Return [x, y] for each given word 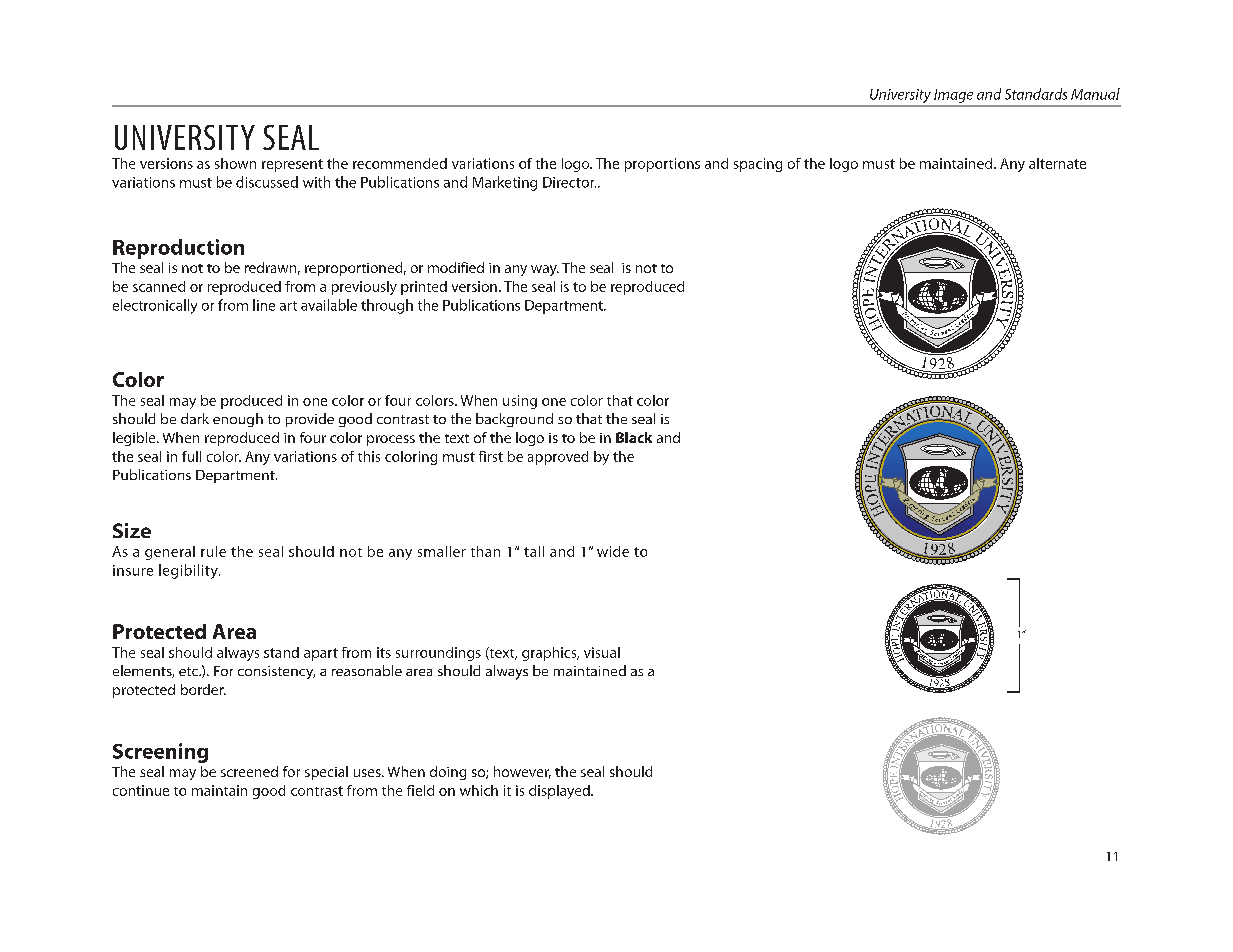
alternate [1057, 163]
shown [235, 163]
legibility [189, 571]
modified [456, 267]
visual [602, 652]
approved [558, 458]
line [264, 305]
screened [249, 771]
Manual [1095, 94]
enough [238, 420]
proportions [662, 165]
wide [613, 551]
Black [634, 437]
